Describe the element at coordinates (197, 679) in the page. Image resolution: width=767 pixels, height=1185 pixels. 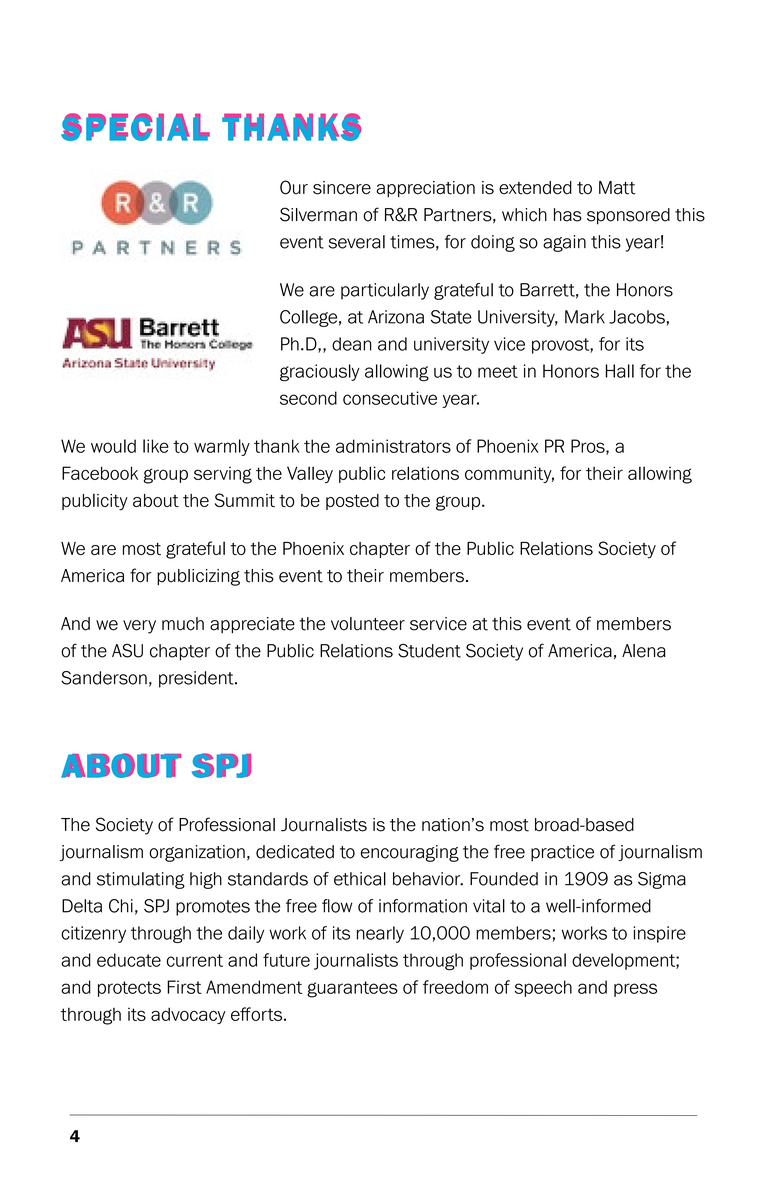
I see `president` at that location.
